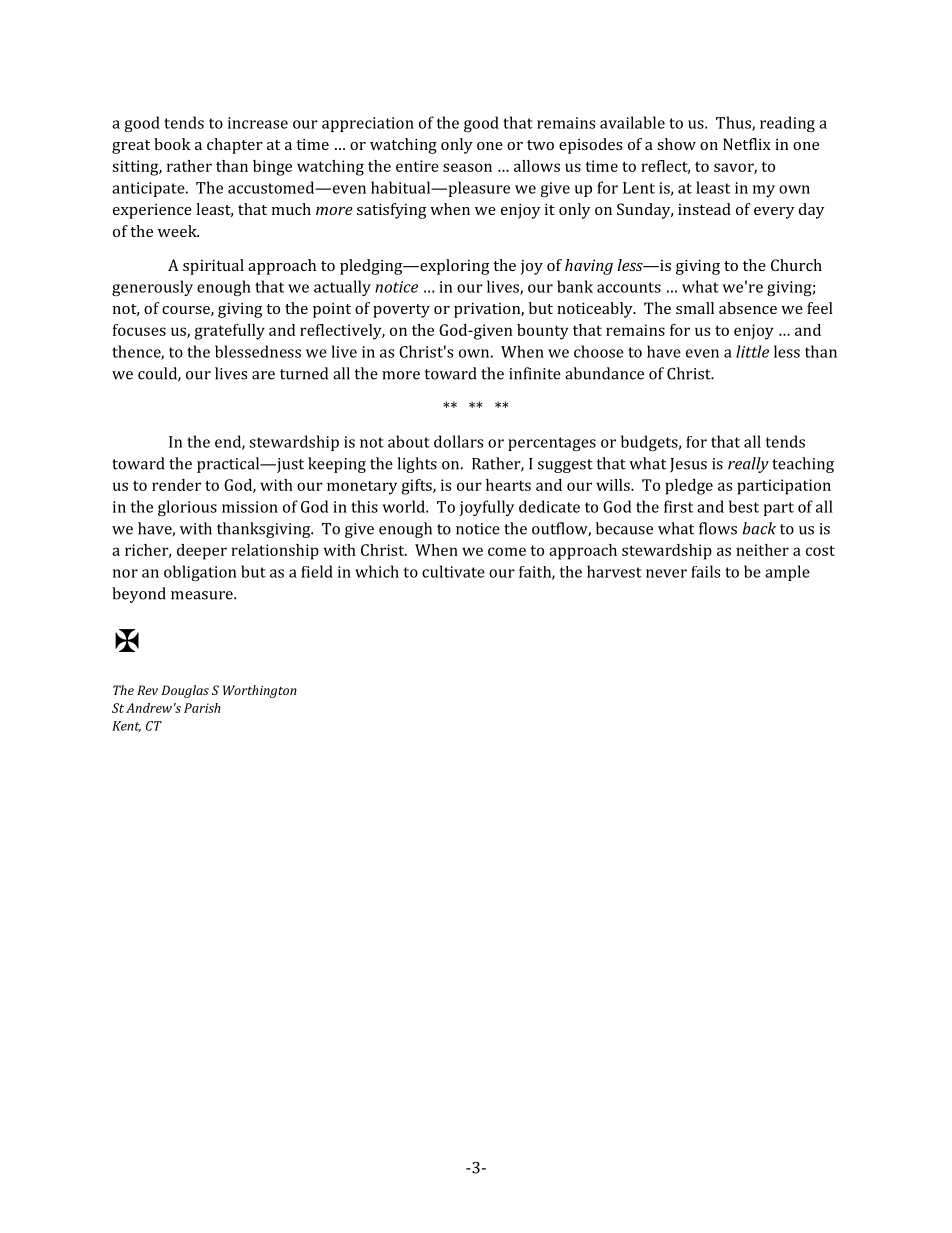 This screenshot has height=1233, width=952. Describe the element at coordinates (508, 485) in the screenshot. I see `hearts` at that location.
